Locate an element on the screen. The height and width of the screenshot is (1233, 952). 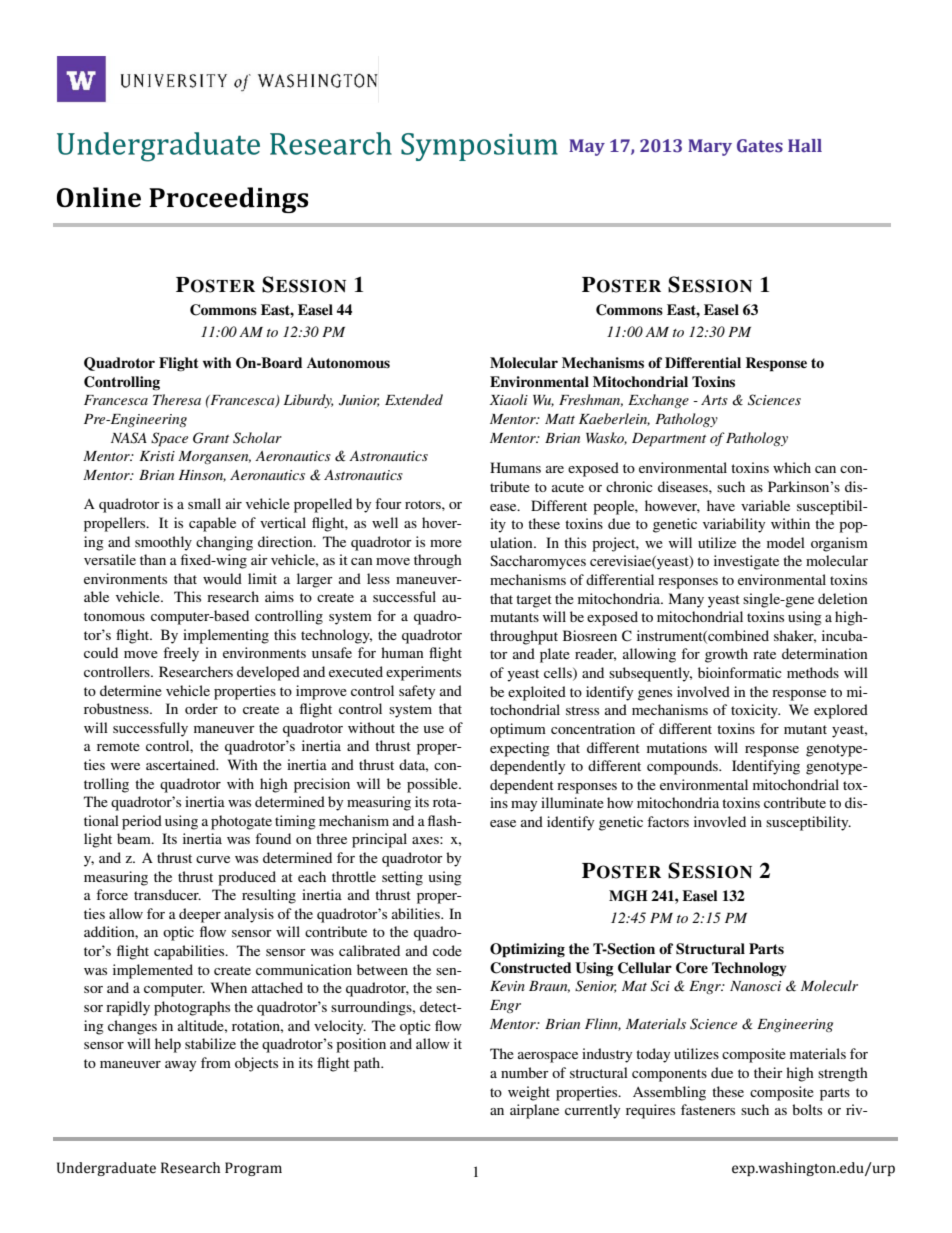
curve is located at coordinates (213, 859).
